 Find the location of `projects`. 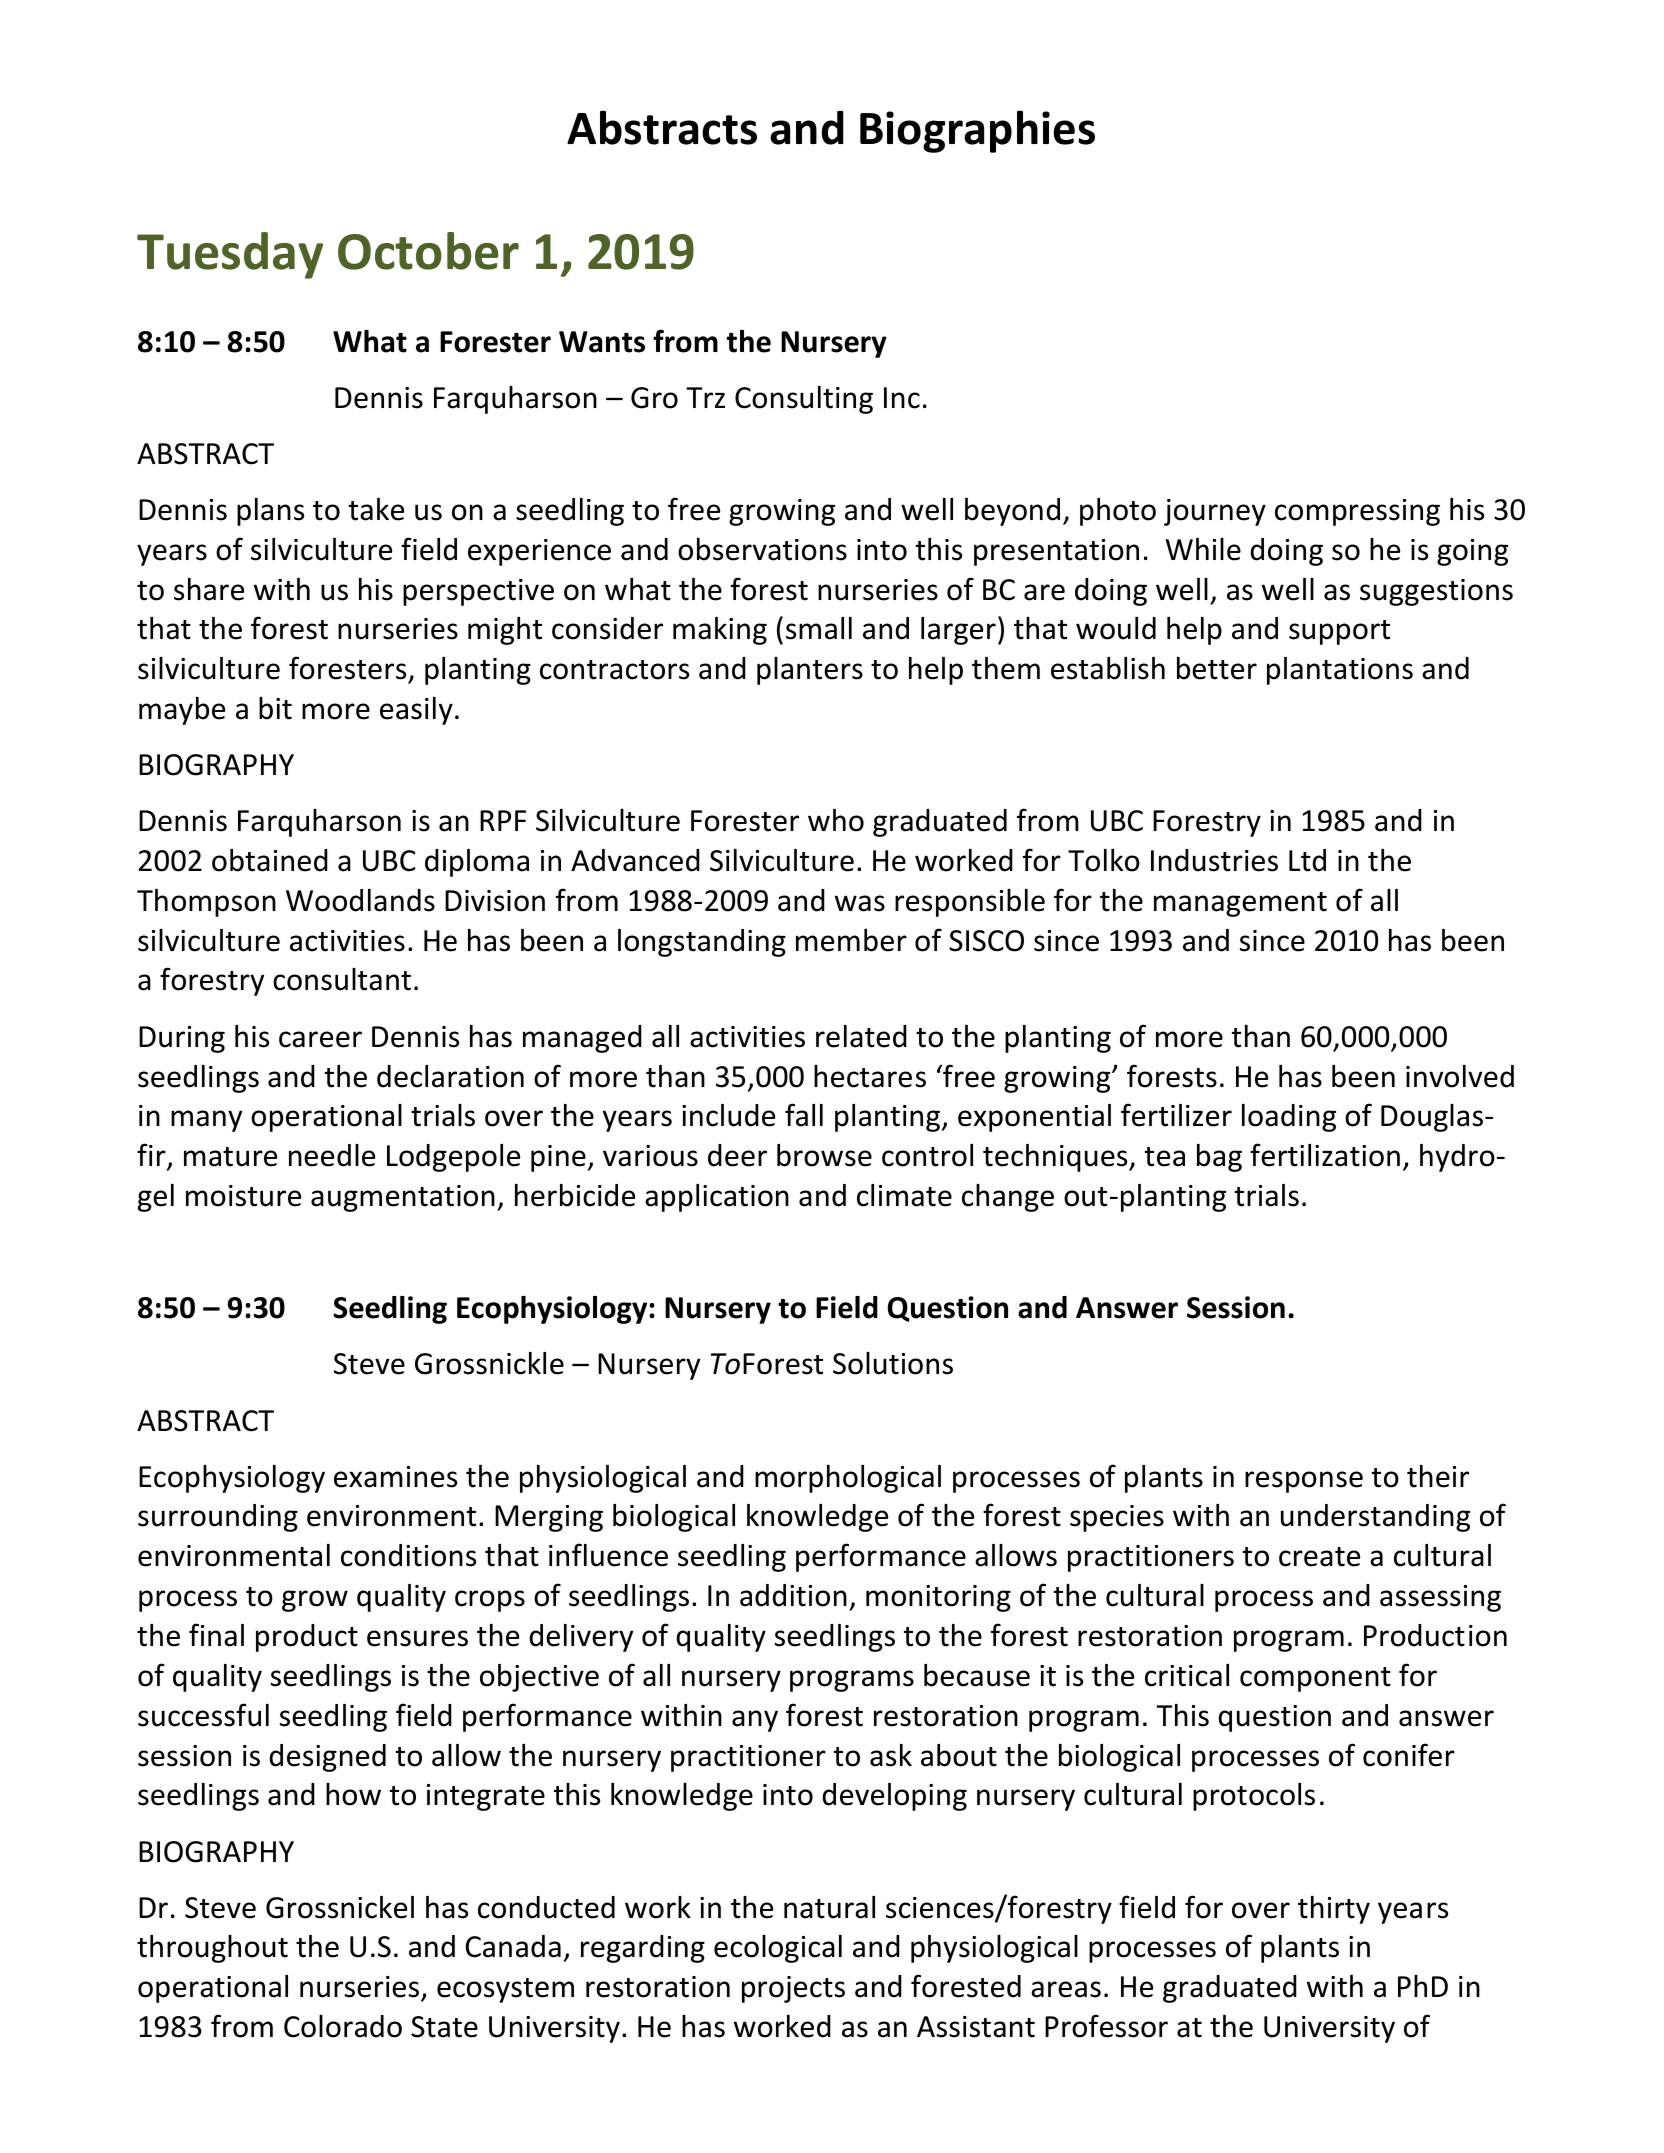

projects is located at coordinates (793, 1989).
